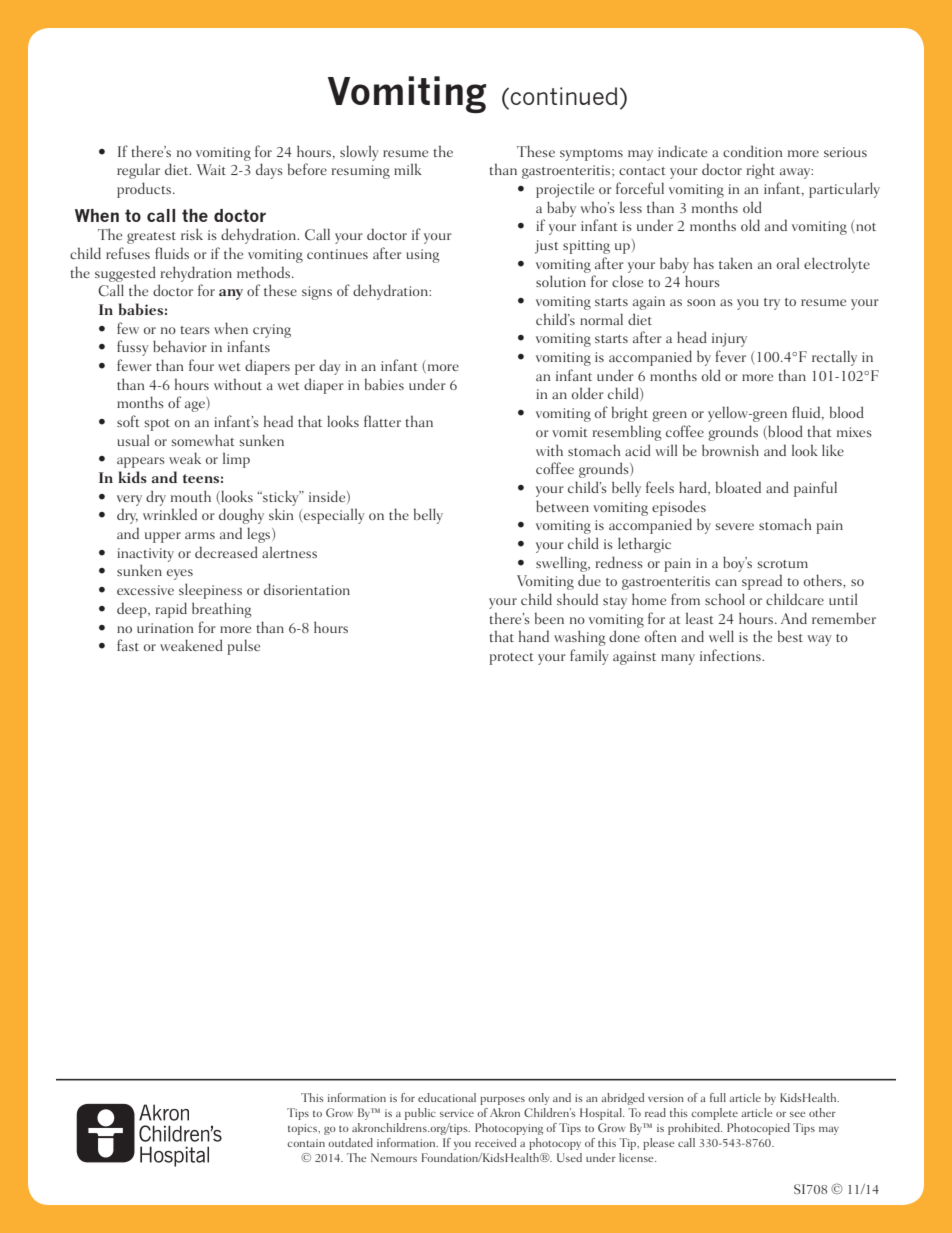  I want to click on Wait, so click(211, 169).
